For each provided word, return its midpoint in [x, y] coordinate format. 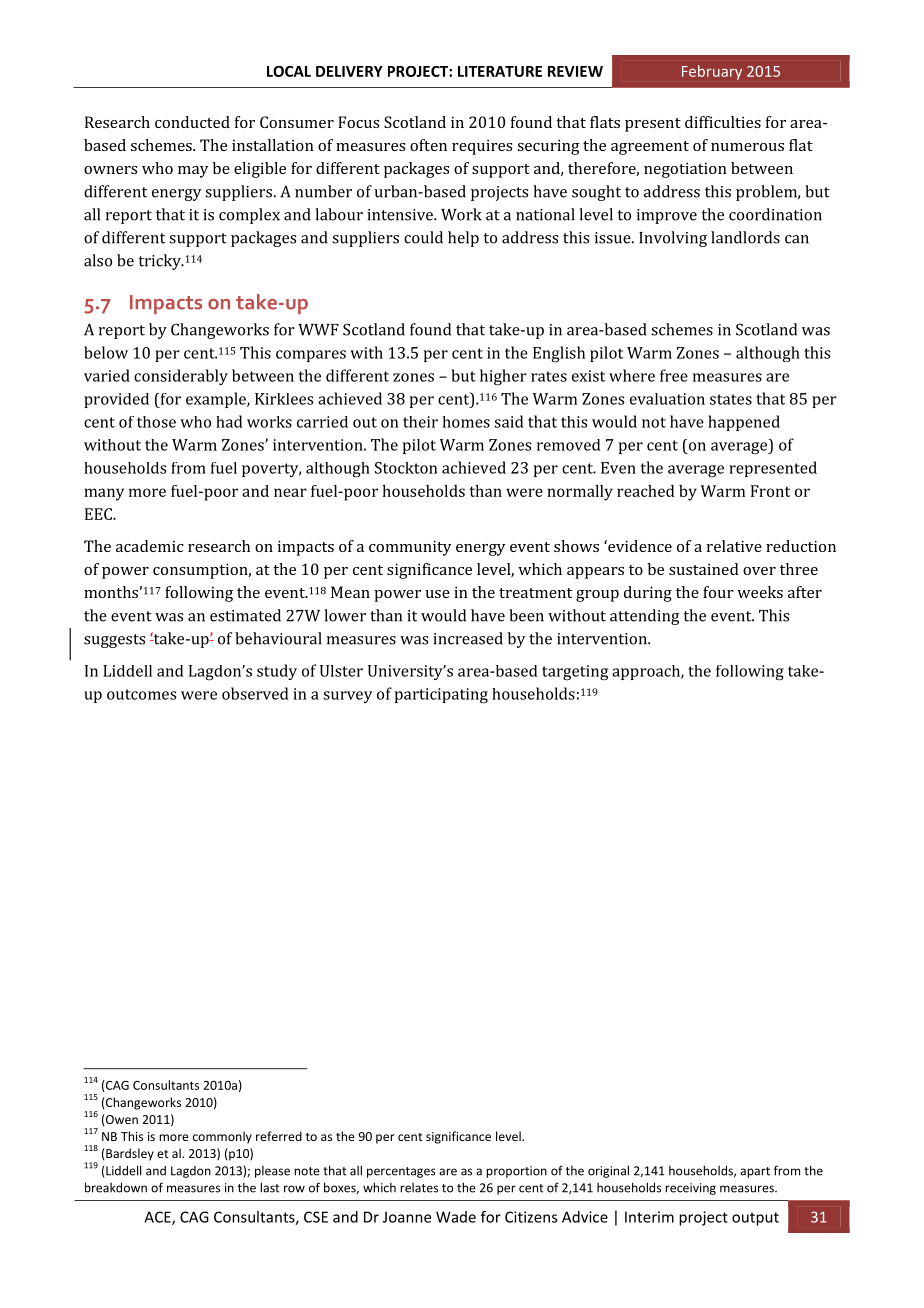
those [156, 422]
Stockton [406, 468]
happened [744, 423]
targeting [575, 673]
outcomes [141, 694]
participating [441, 696]
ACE [158, 1218]
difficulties [723, 122]
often [428, 145]
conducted [192, 122]
